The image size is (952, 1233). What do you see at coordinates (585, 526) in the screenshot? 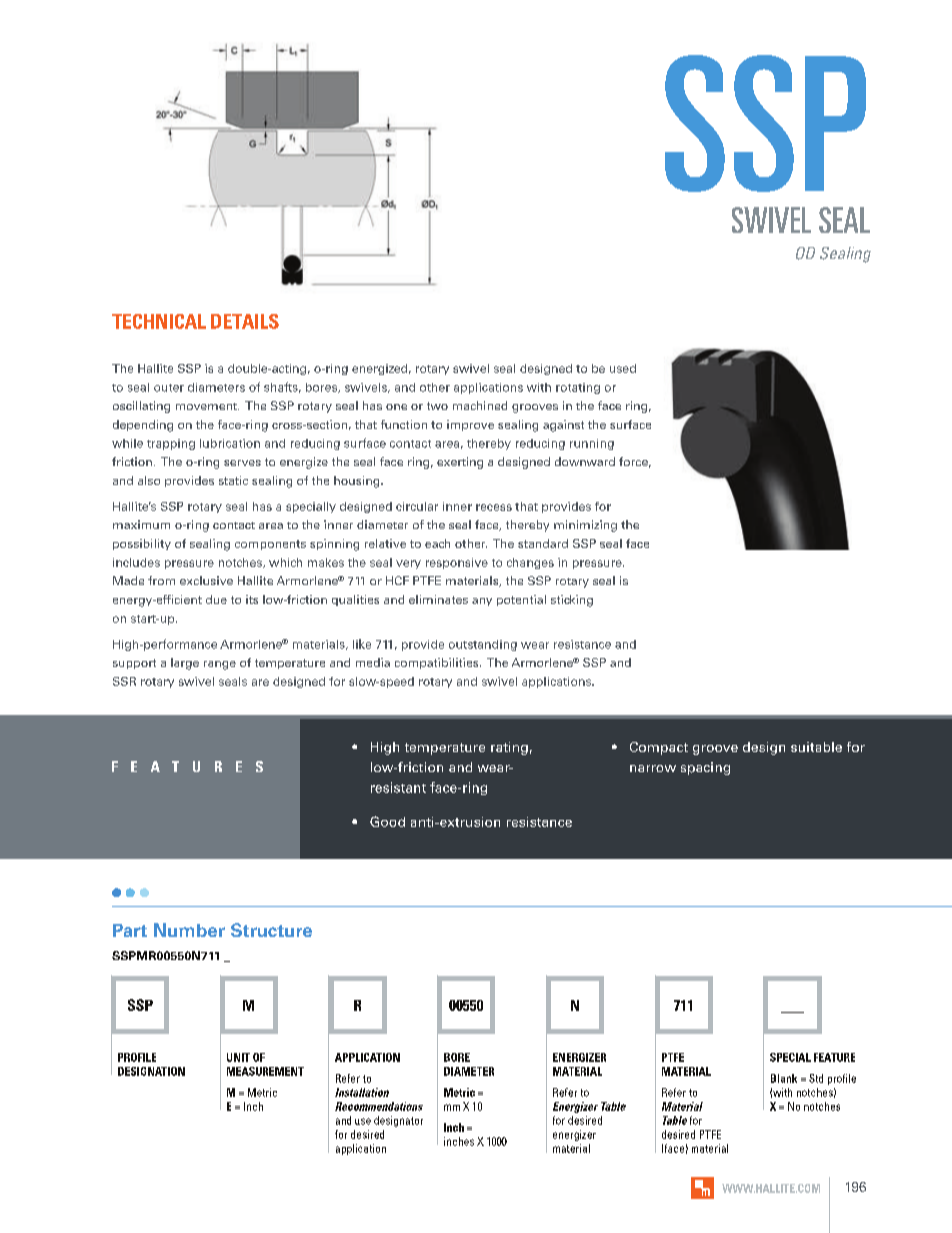
I see `minimizing` at bounding box center [585, 526].
